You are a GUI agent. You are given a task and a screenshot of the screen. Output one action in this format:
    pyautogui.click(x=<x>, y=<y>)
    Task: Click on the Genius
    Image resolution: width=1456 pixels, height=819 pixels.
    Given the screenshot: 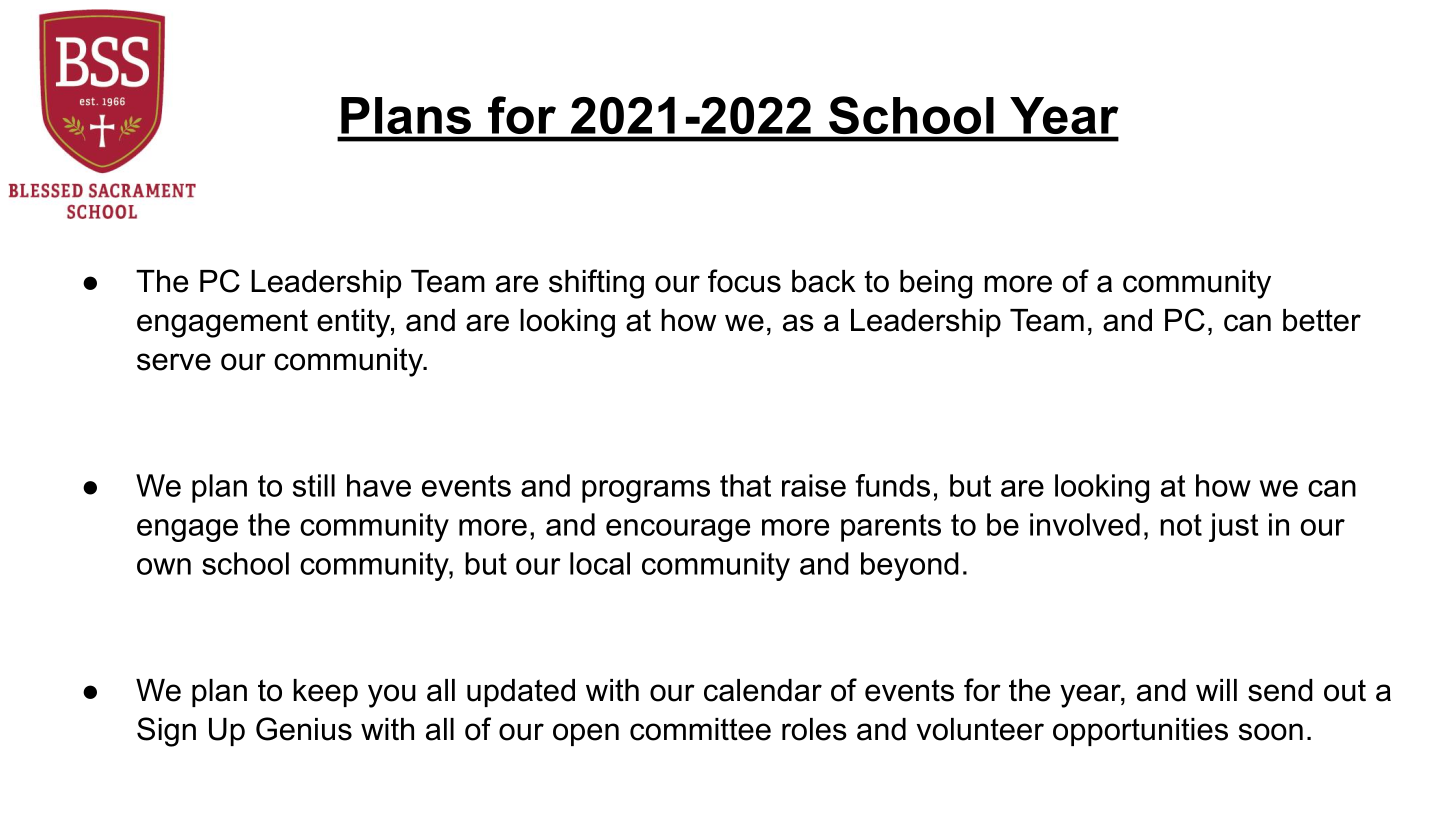 What is the action you would take?
    pyautogui.click(x=304, y=729)
